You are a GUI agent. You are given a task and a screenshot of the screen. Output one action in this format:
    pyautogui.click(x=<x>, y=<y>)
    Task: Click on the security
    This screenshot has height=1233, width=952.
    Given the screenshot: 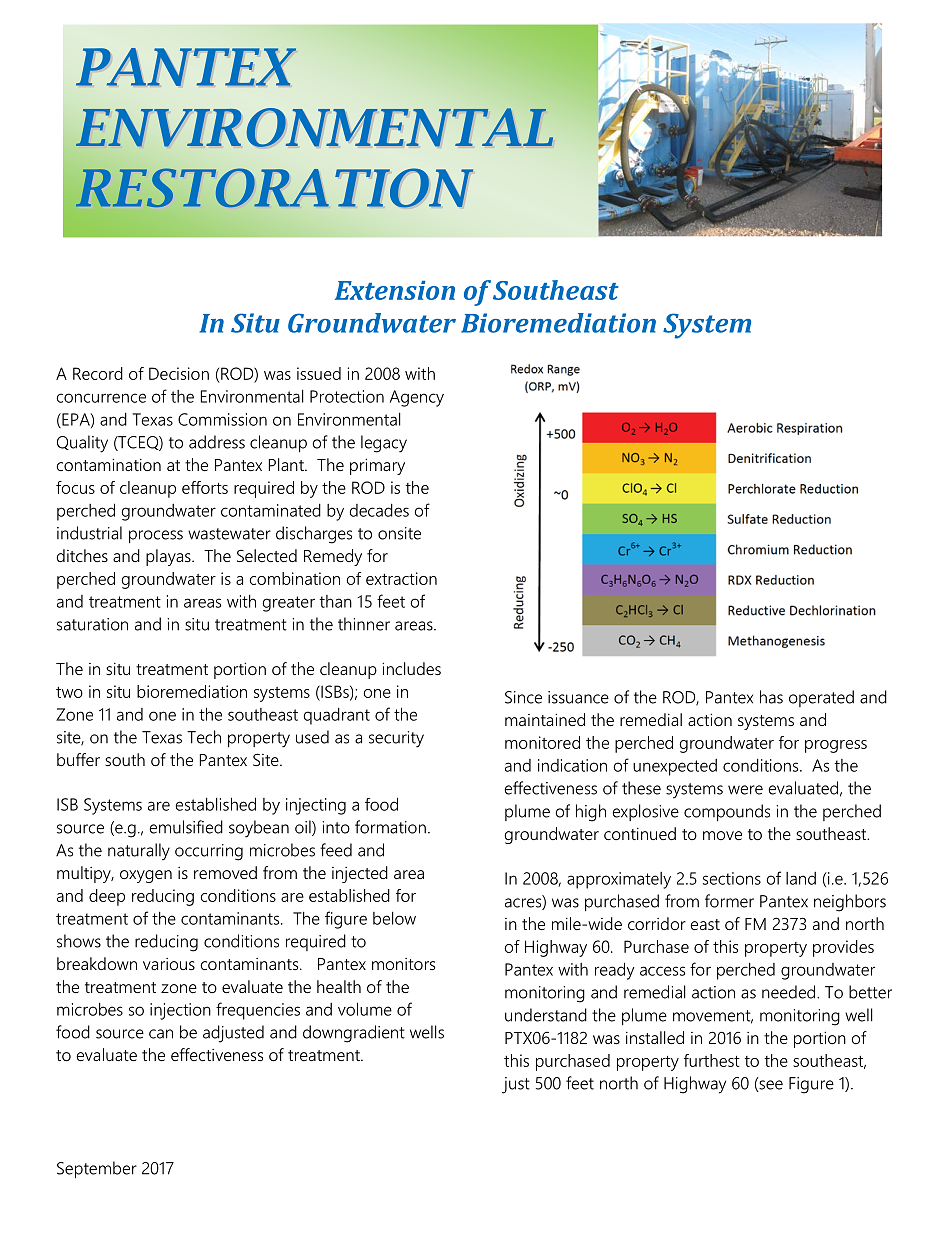 What is the action you would take?
    pyautogui.click(x=396, y=739)
